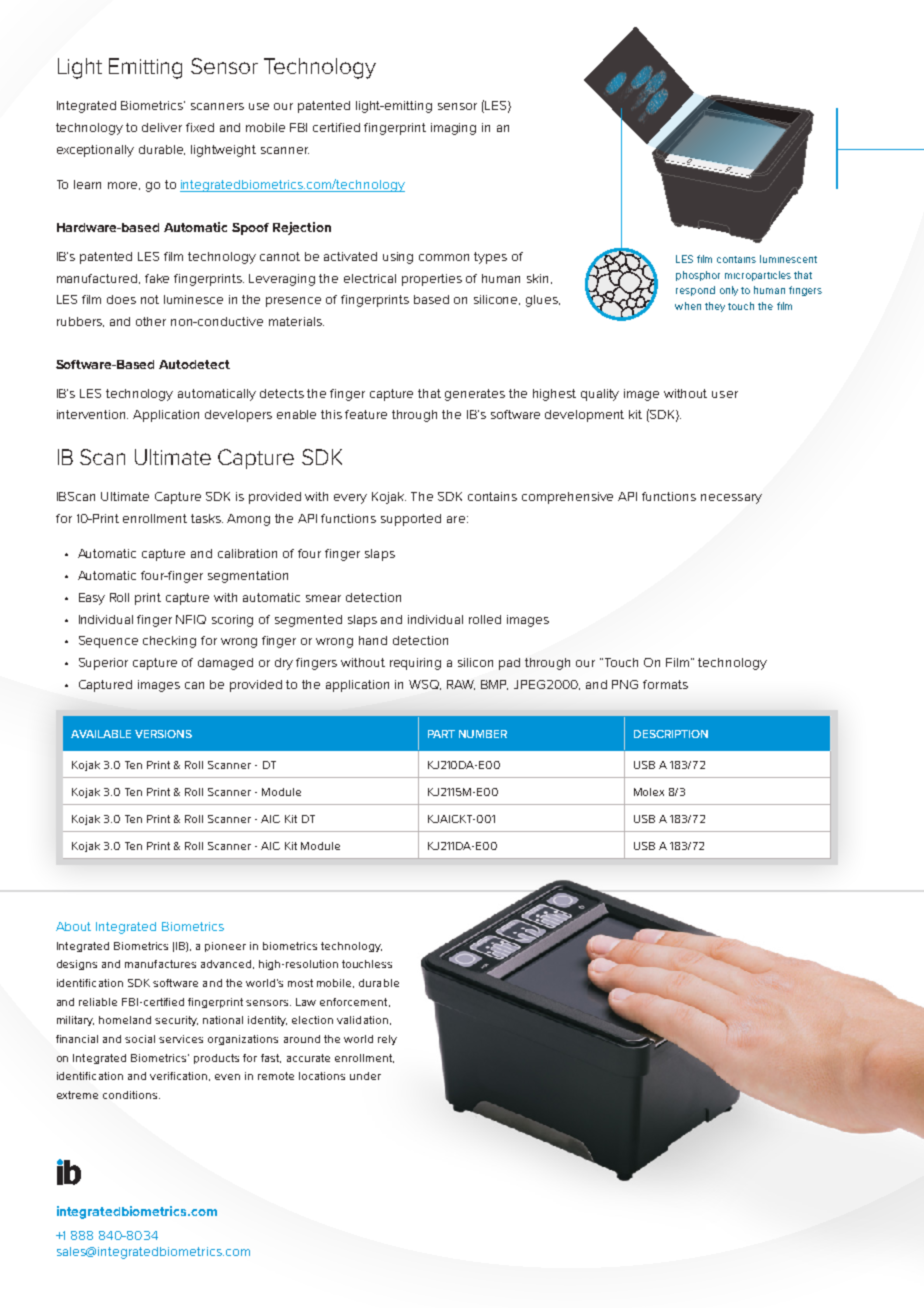  What do you see at coordinates (180, 1076) in the image?
I see `verification` at bounding box center [180, 1076].
